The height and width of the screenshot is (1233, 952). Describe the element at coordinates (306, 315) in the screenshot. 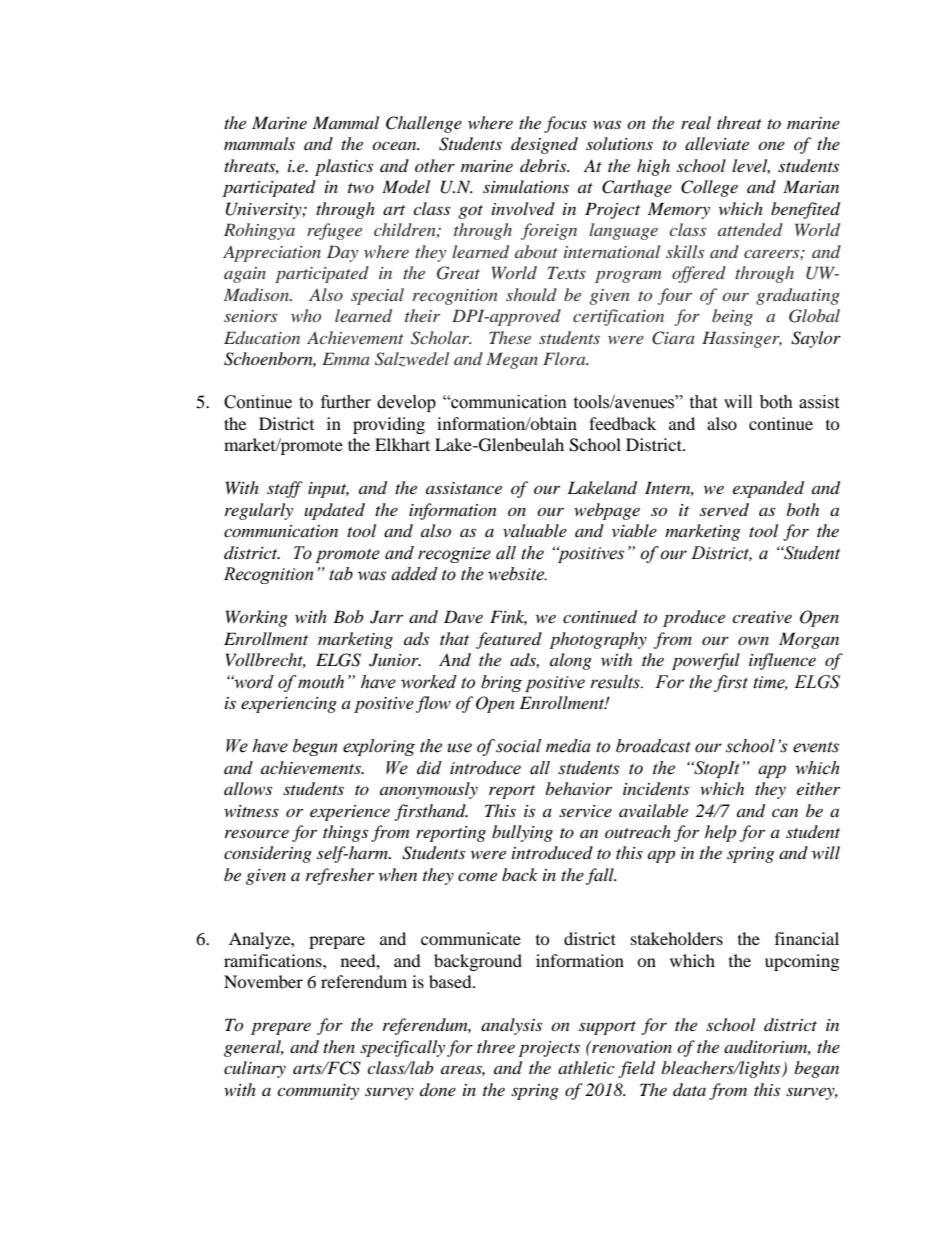

I see `who` at that location.
